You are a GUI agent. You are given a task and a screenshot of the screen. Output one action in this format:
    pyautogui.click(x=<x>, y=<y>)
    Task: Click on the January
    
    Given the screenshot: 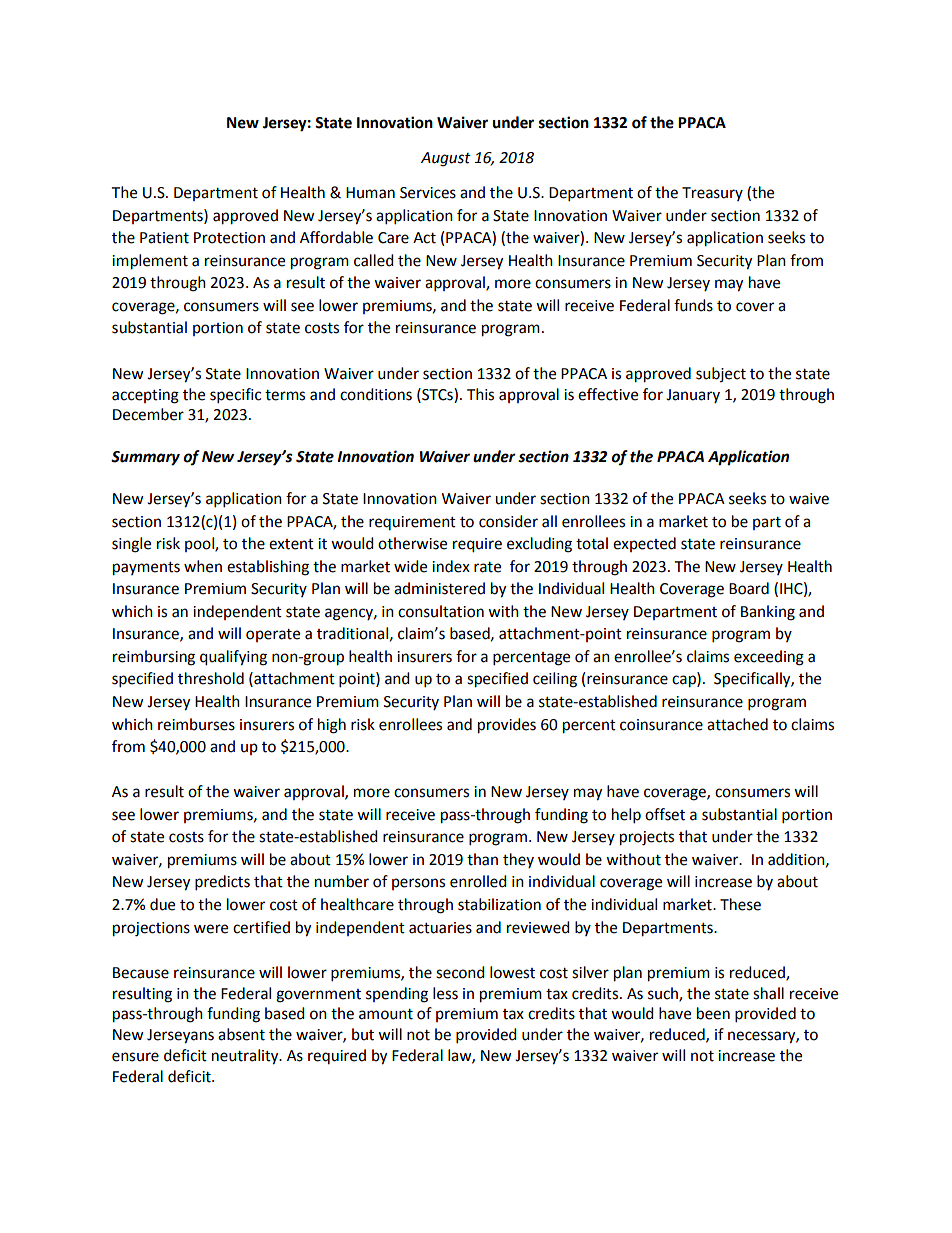 What is the action you would take?
    pyautogui.click(x=693, y=396)
